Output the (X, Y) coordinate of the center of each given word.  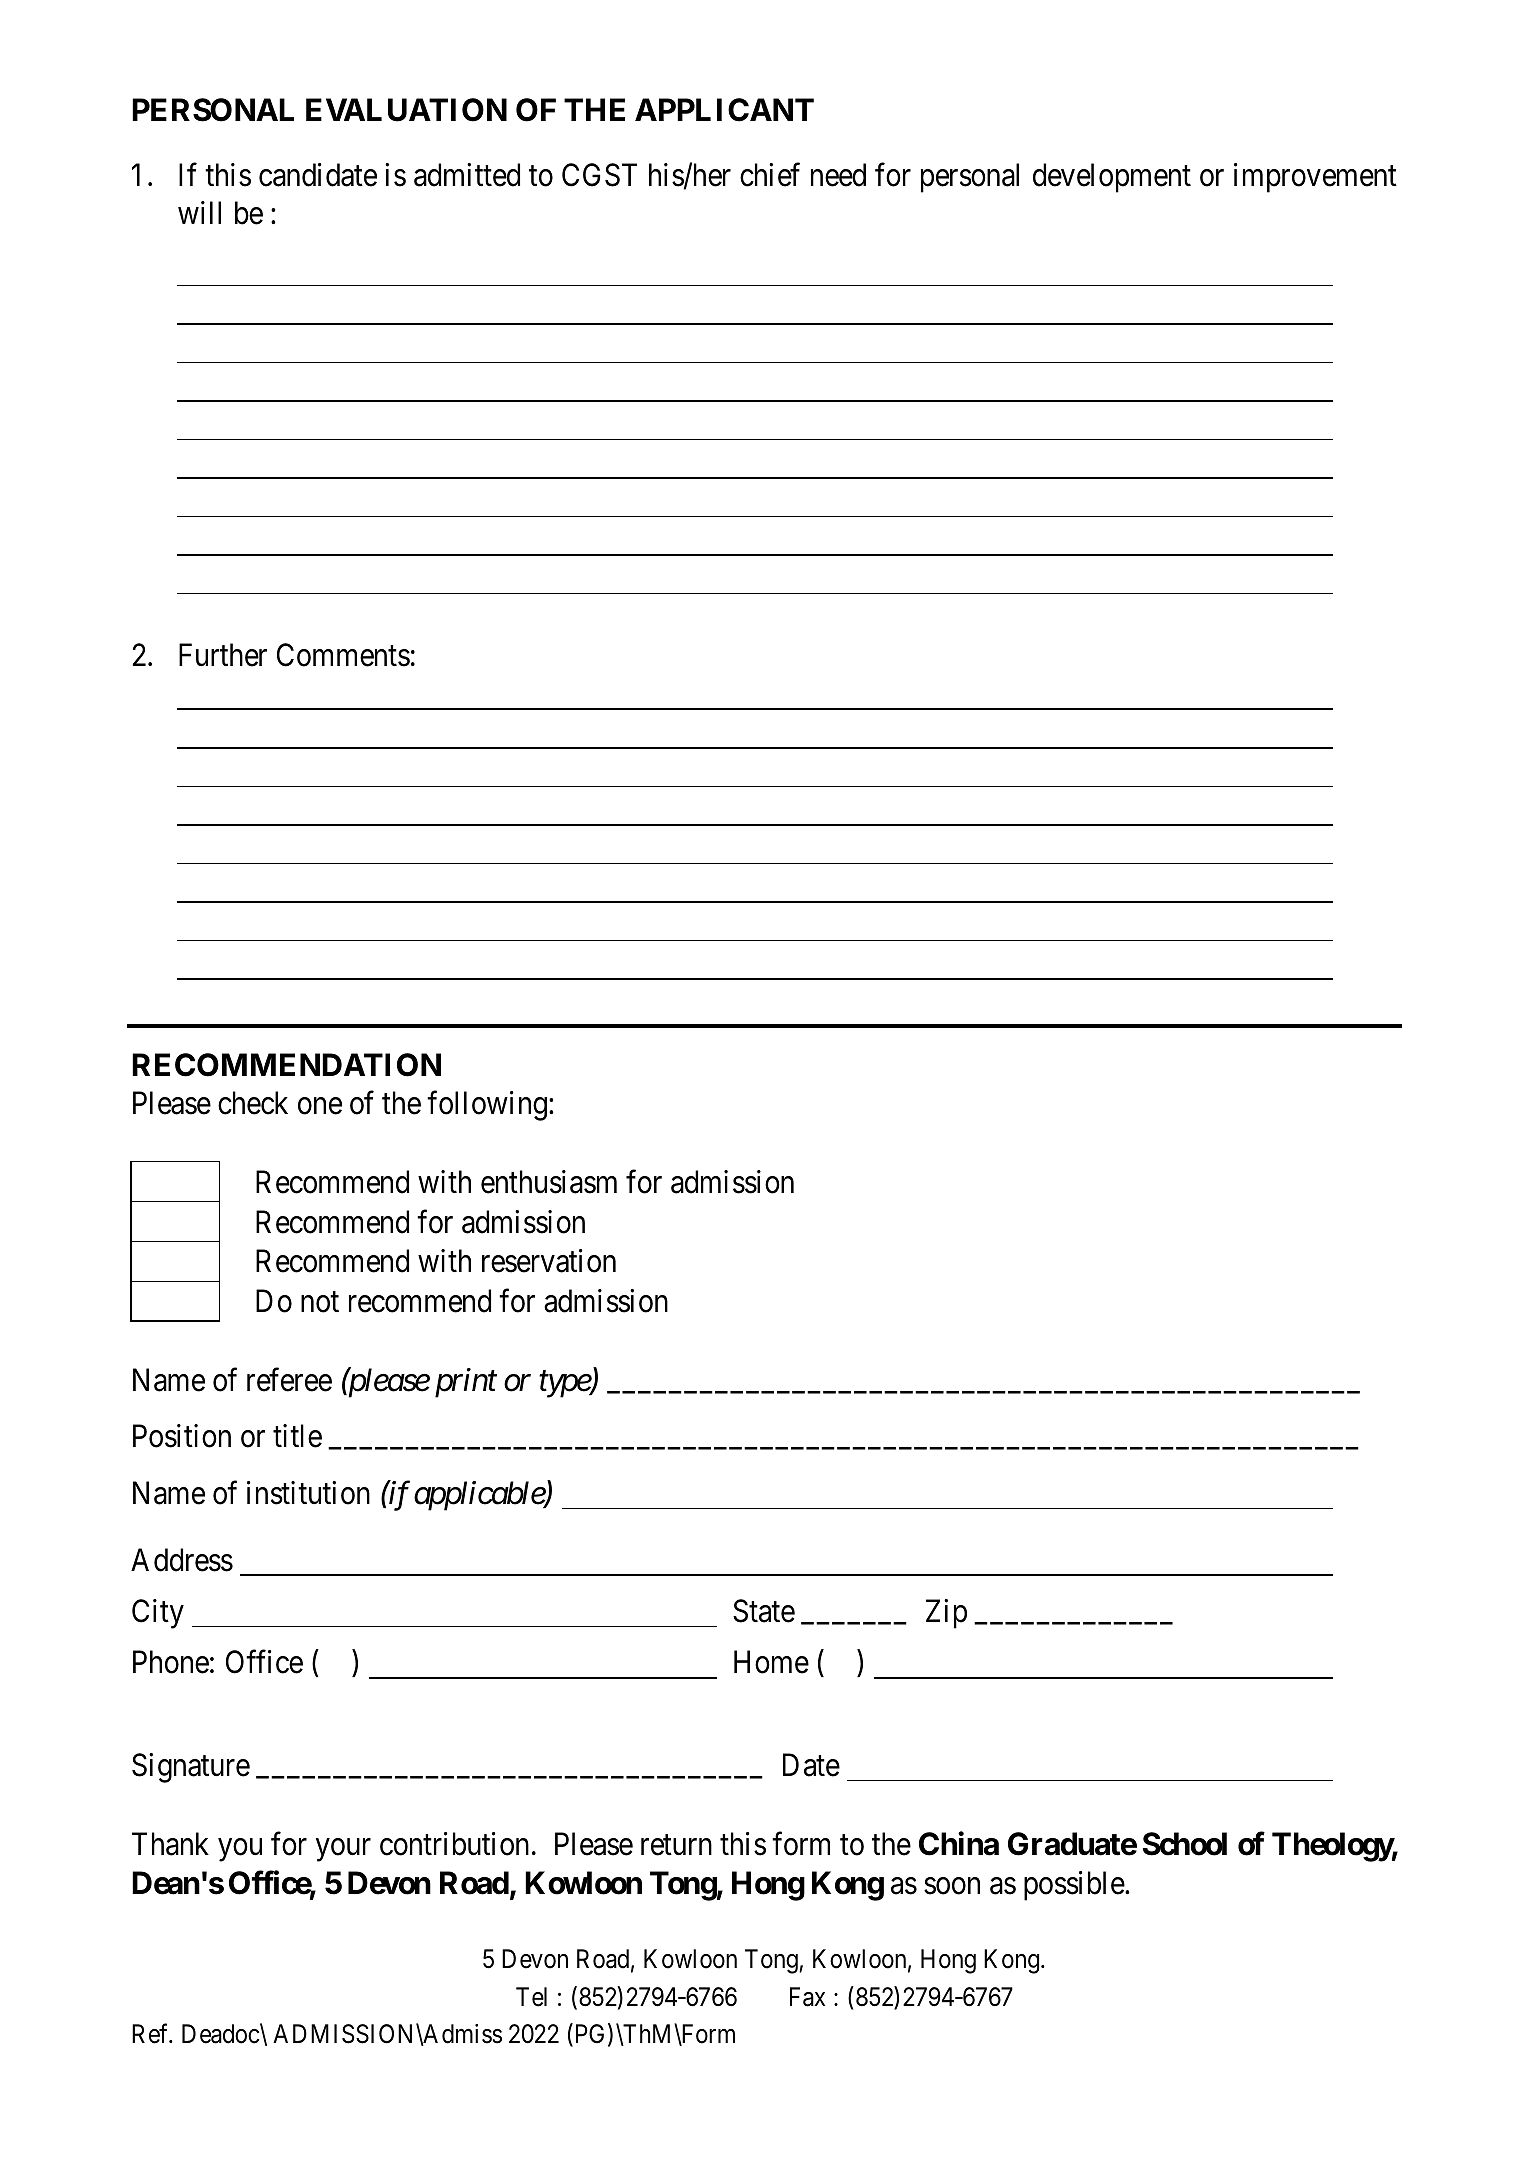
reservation (549, 1261)
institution (308, 1493)
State (764, 1611)
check (253, 1103)
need (838, 175)
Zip (946, 1614)
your (343, 1850)
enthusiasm (549, 1182)
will (199, 212)
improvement (1315, 178)
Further (223, 655)
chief (770, 175)
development (1112, 178)
